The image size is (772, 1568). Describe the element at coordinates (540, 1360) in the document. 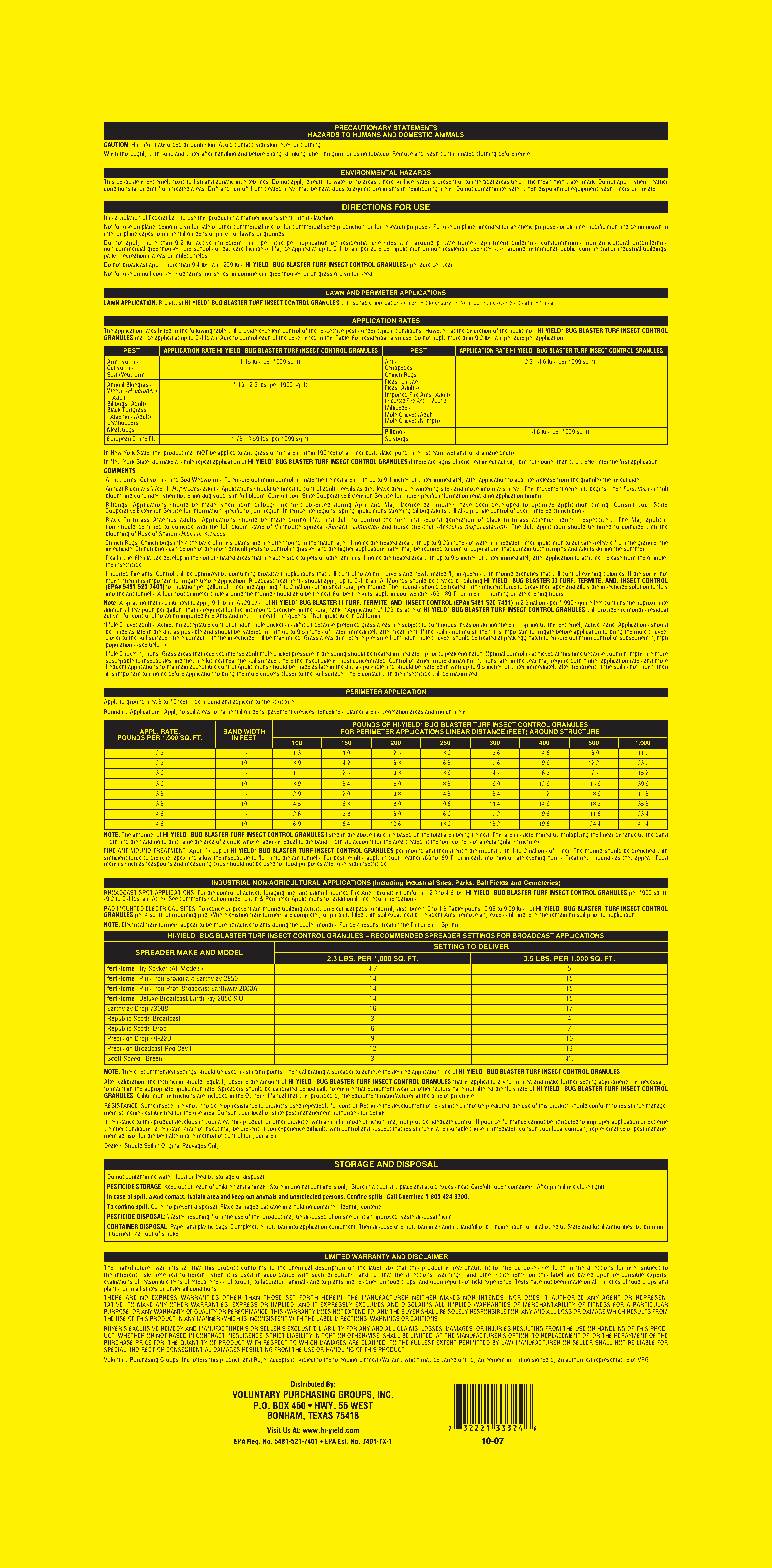

I see `signed` at that location.
